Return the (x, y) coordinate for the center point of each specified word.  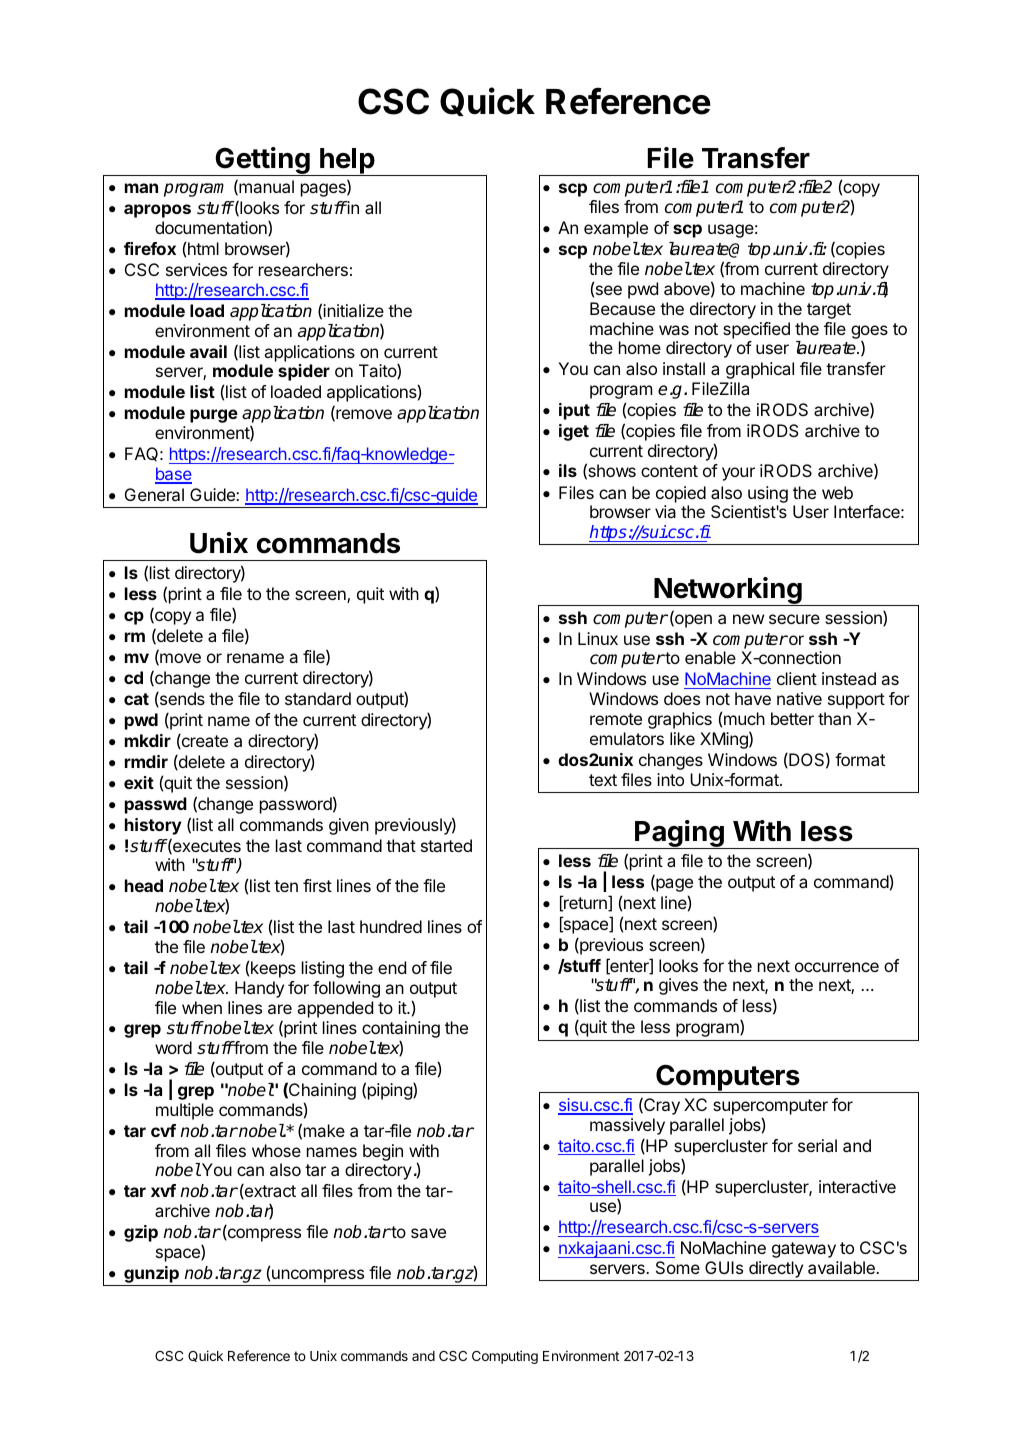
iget (574, 432)
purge (214, 416)
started (446, 845)
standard (318, 698)
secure (794, 619)
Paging (679, 834)
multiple (185, 1111)
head (144, 885)
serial (817, 1145)
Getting (262, 161)
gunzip (151, 1276)
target (829, 311)
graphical (760, 370)
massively (627, 1126)
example (616, 229)
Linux (598, 638)
